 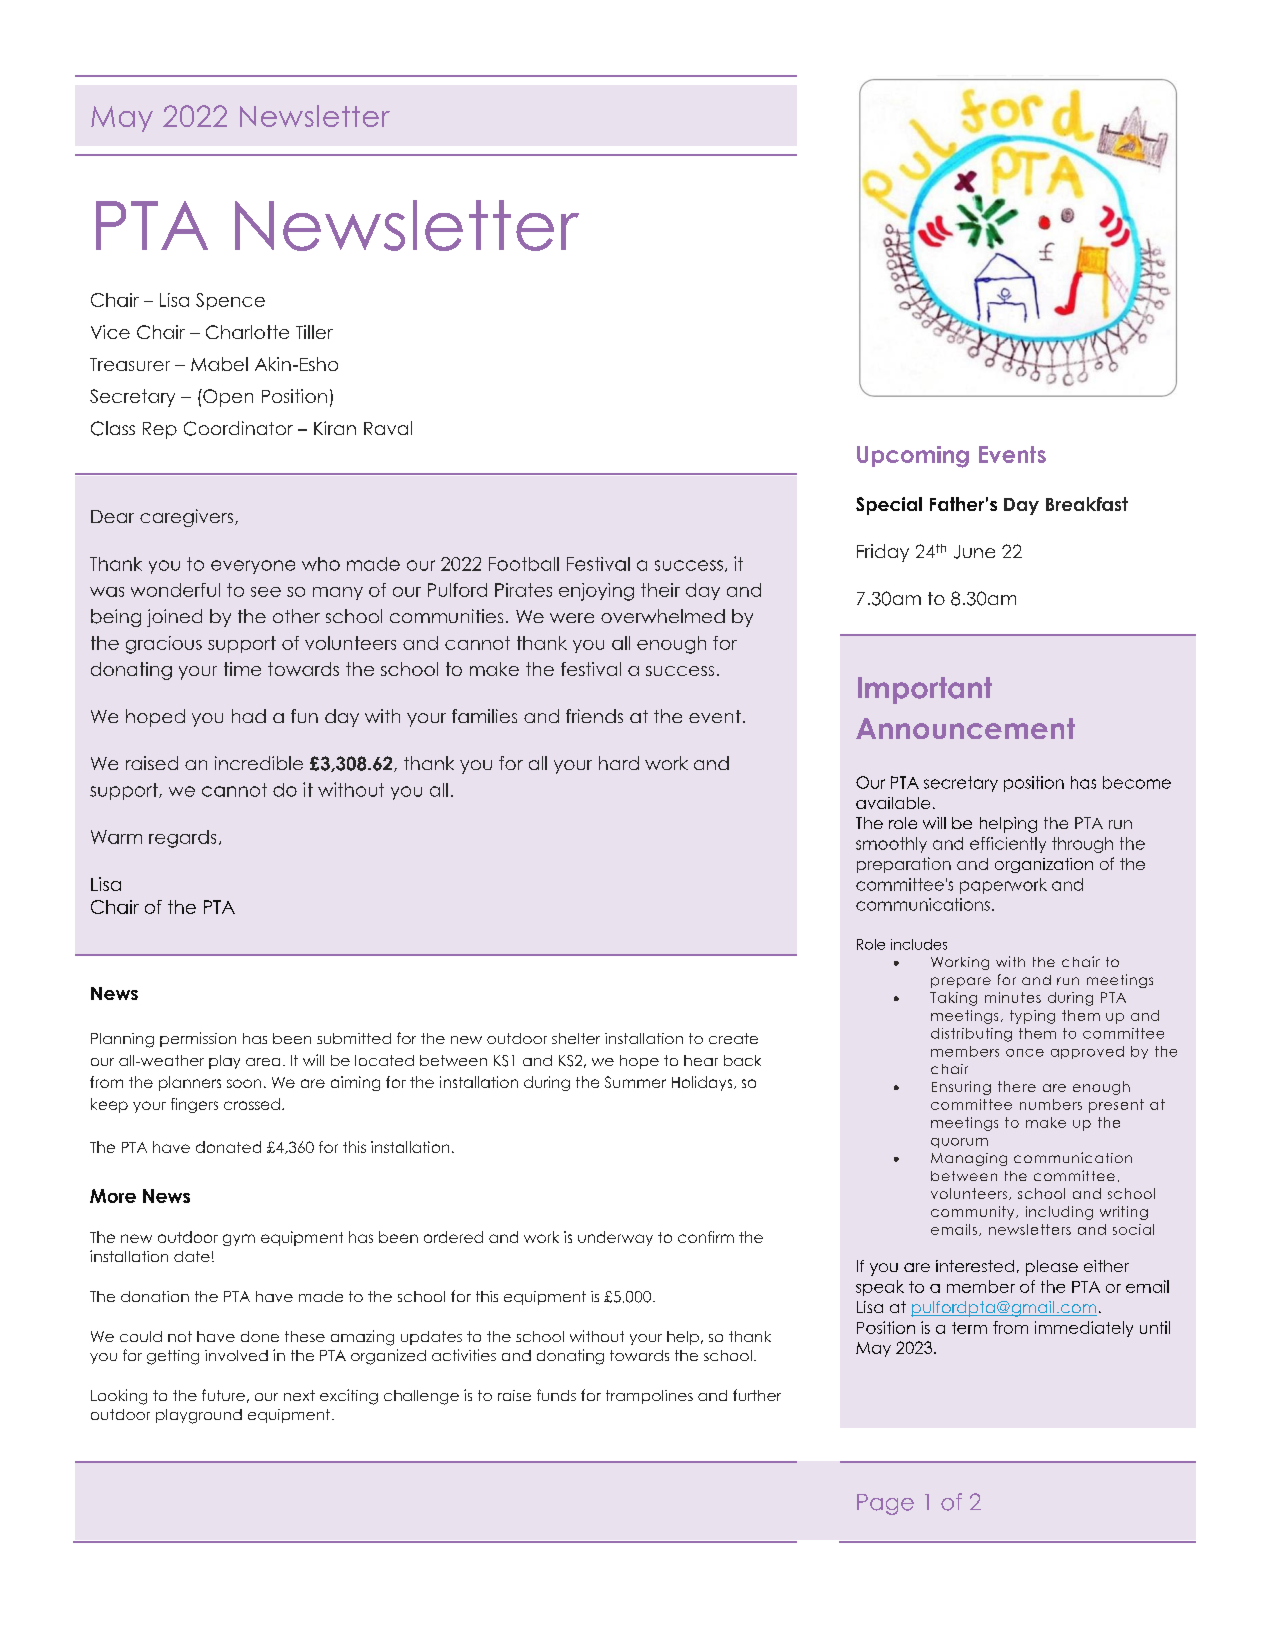 I want to click on Raval, so click(x=388, y=428).
